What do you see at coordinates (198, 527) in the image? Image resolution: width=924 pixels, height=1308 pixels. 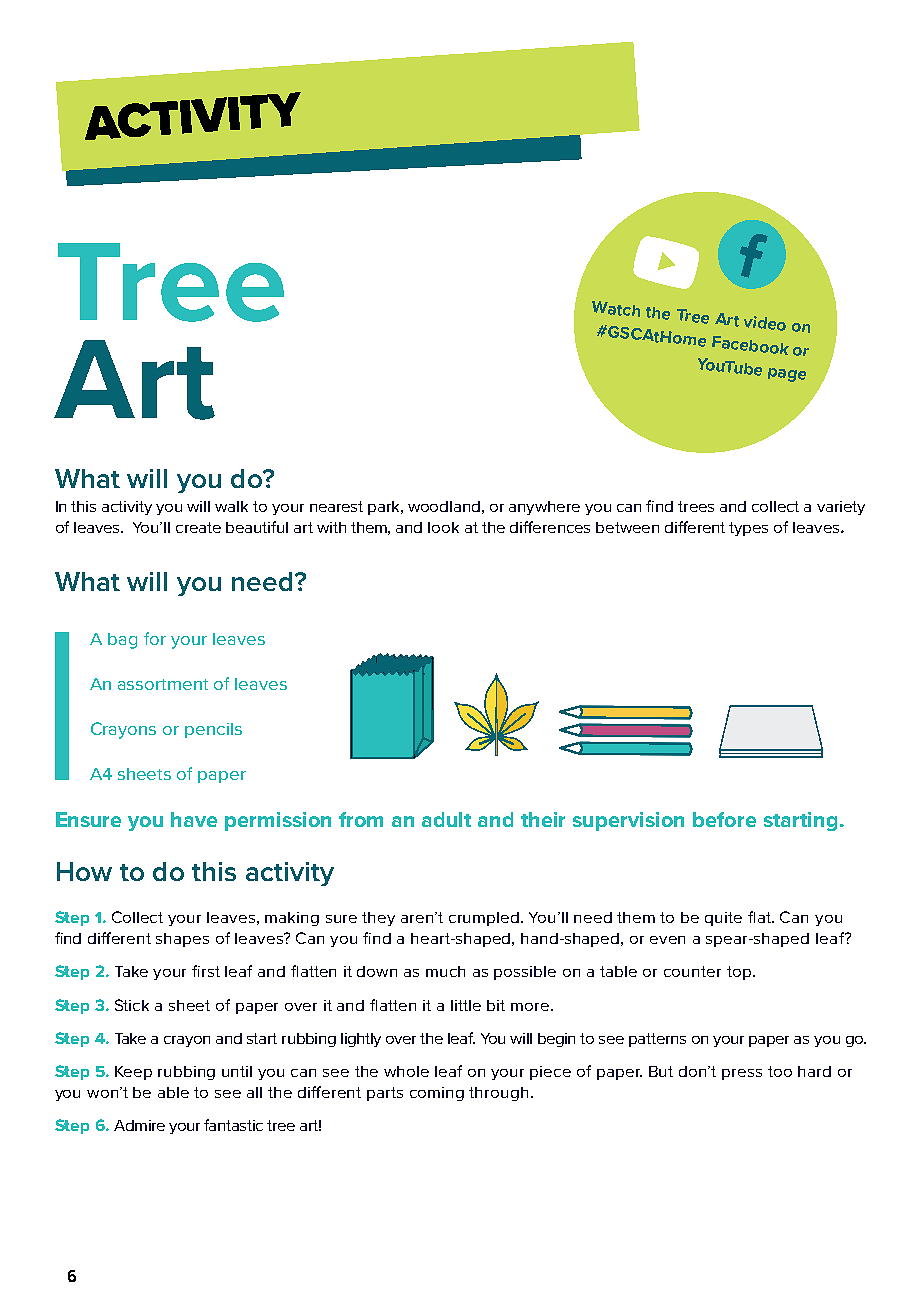 I see `create` at bounding box center [198, 527].
